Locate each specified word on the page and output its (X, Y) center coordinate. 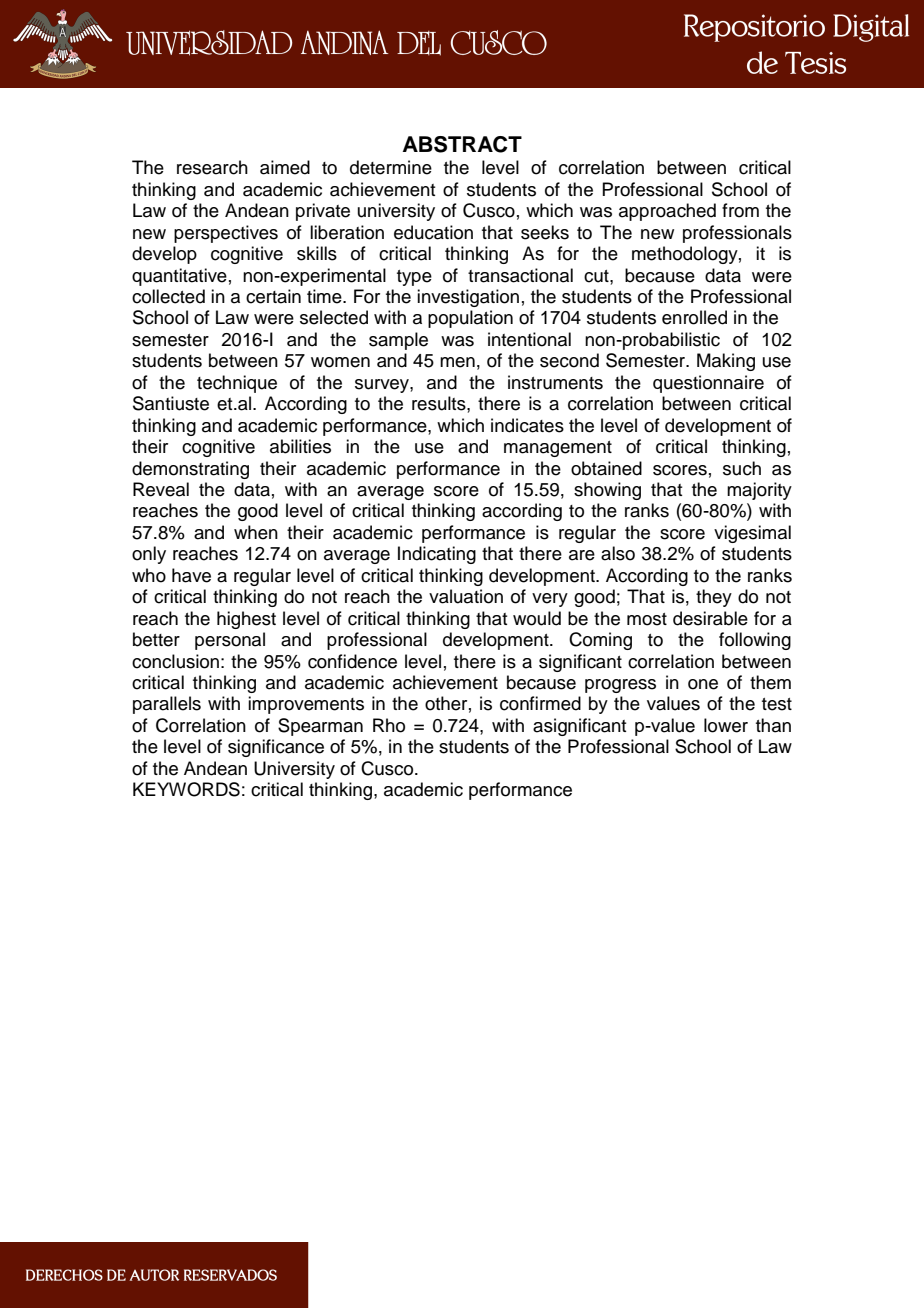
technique (237, 384)
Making (726, 362)
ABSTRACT (462, 144)
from (740, 210)
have (191, 575)
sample (398, 341)
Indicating (437, 555)
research (212, 167)
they (714, 598)
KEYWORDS (186, 789)
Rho (389, 725)
